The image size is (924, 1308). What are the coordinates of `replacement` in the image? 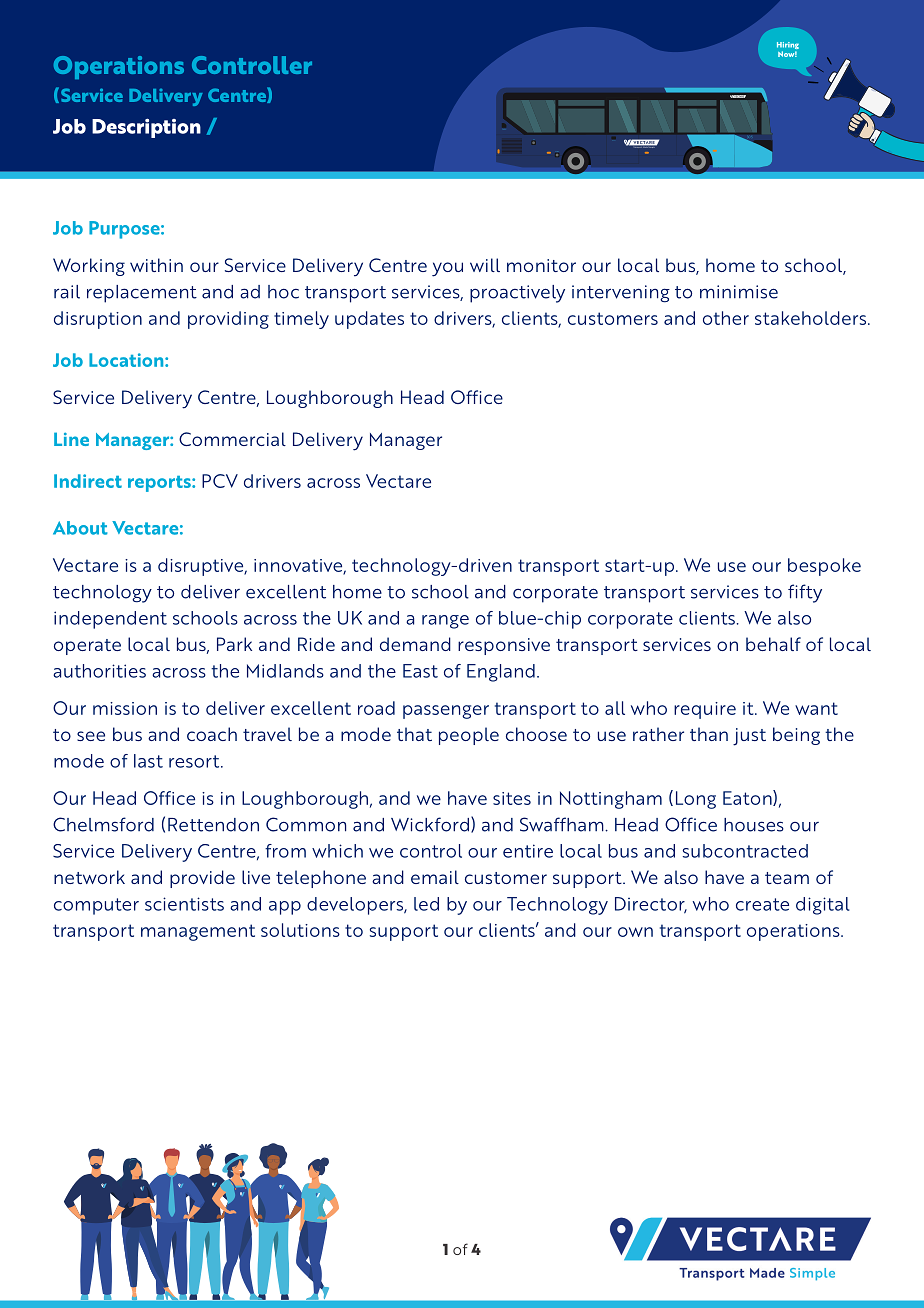 It's located at (142, 294).
